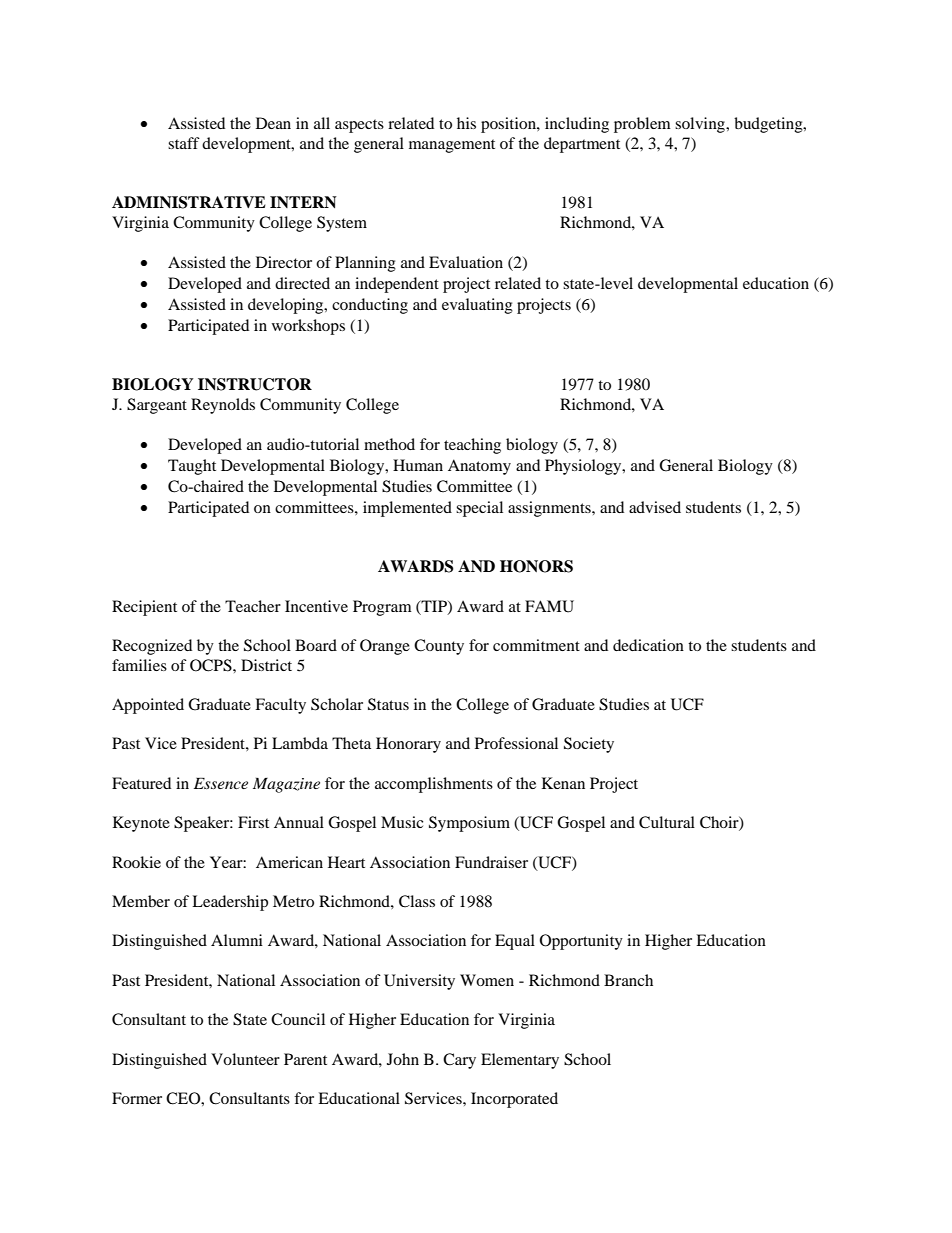 The width and height of the document is (952, 1233). I want to click on dedication, so click(648, 645).
